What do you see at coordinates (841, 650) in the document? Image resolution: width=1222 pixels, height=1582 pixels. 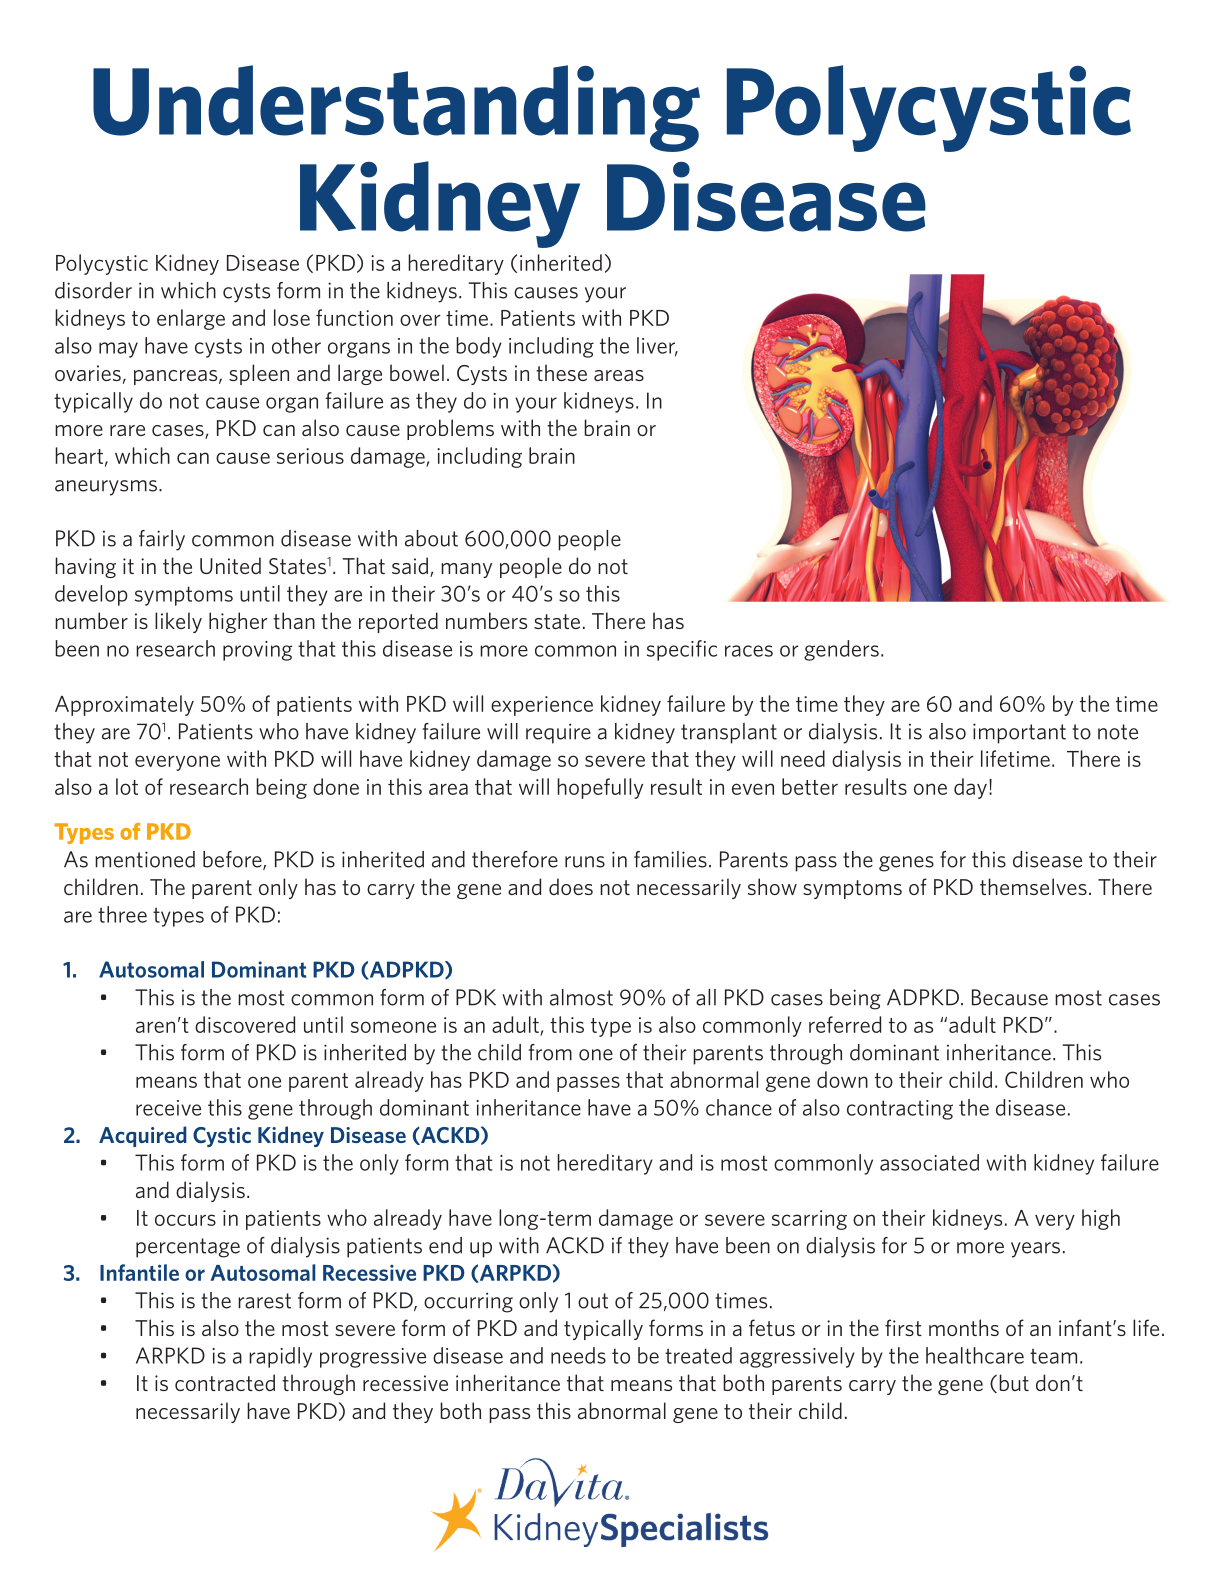 I see `genders` at bounding box center [841, 650].
